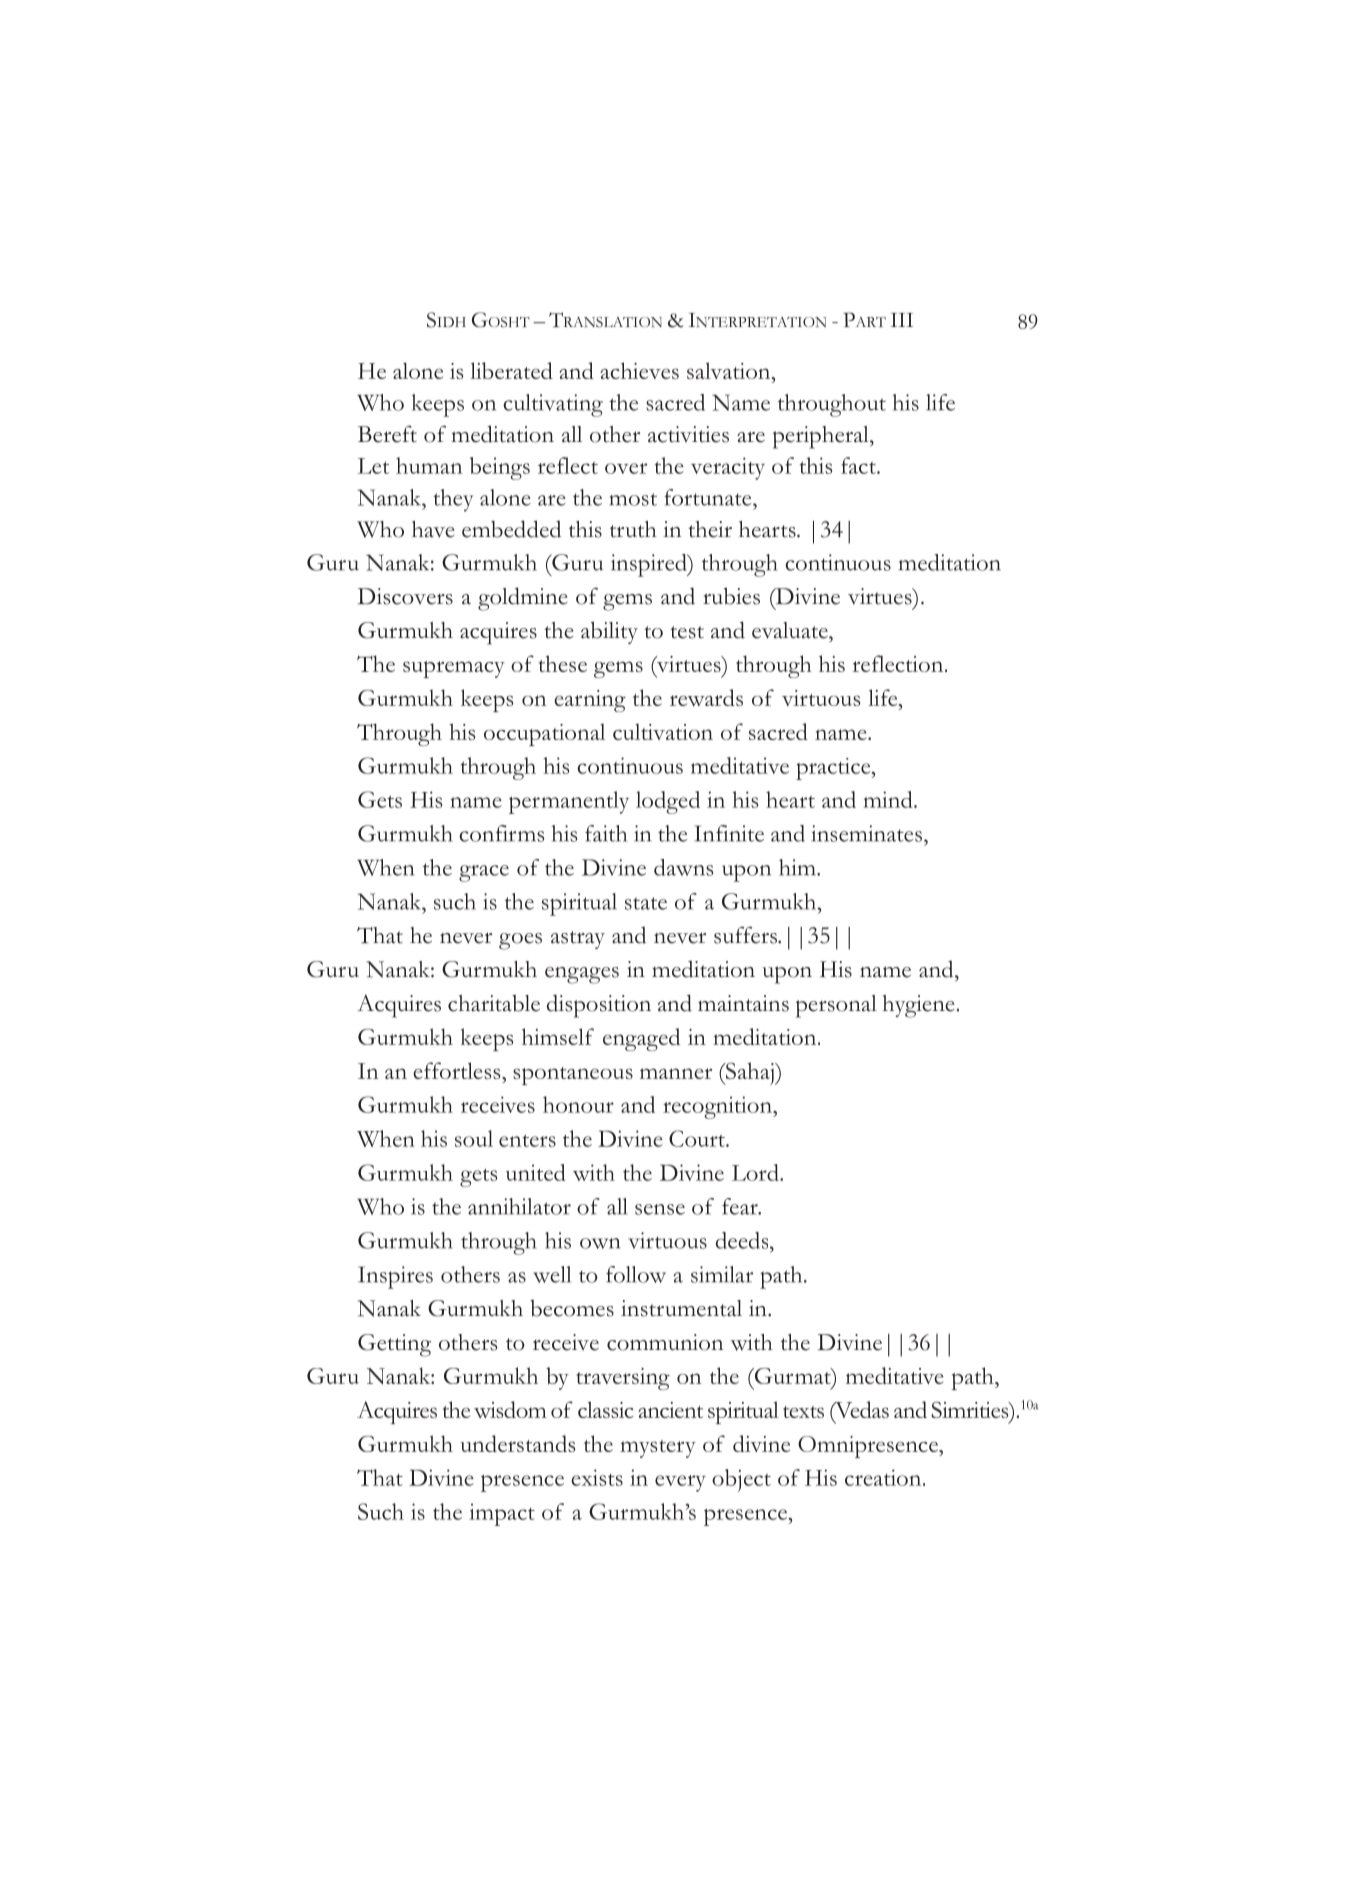 The height and width of the image is (1903, 1345). What do you see at coordinates (474, 1138) in the image?
I see `soul` at bounding box center [474, 1138].
